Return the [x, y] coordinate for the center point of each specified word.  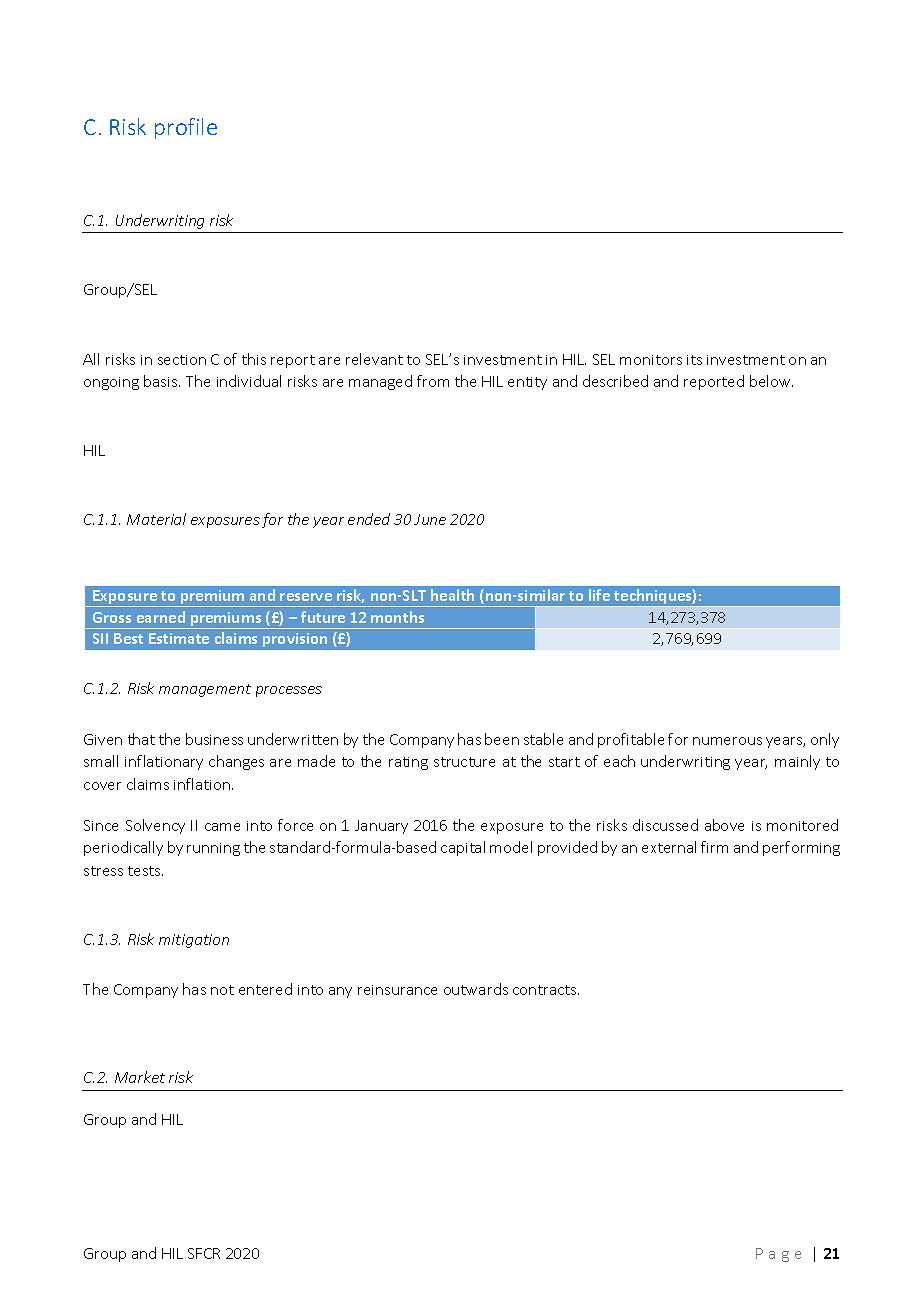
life [599, 595]
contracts [546, 990]
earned [161, 617]
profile [186, 128]
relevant [374, 359]
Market [140, 1077]
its [694, 360]
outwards [476, 989]
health [452, 595]
